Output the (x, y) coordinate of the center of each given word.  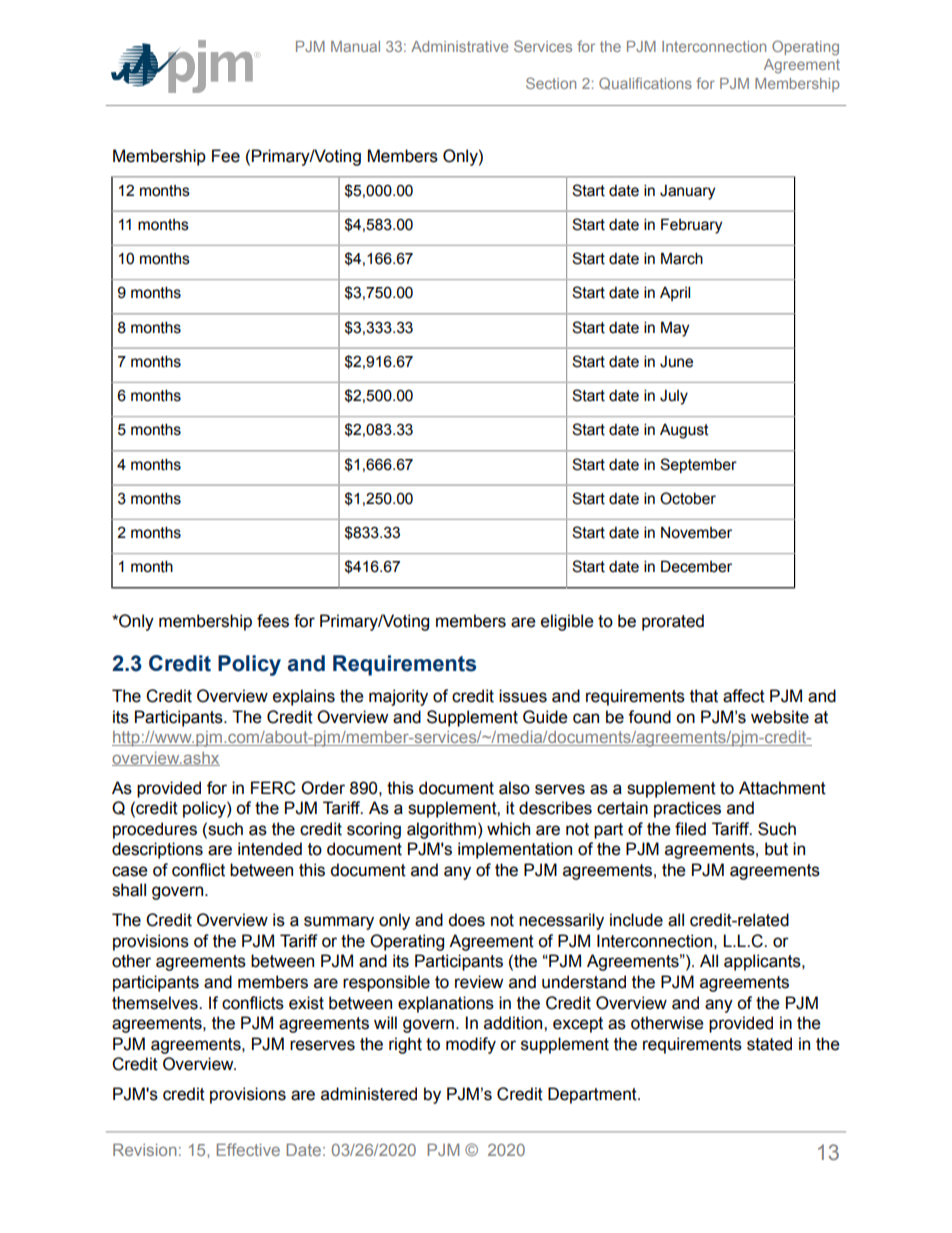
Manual (355, 46)
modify (471, 1045)
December (696, 566)
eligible (567, 622)
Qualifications (645, 83)
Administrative (459, 46)
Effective (248, 1149)
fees (273, 621)
